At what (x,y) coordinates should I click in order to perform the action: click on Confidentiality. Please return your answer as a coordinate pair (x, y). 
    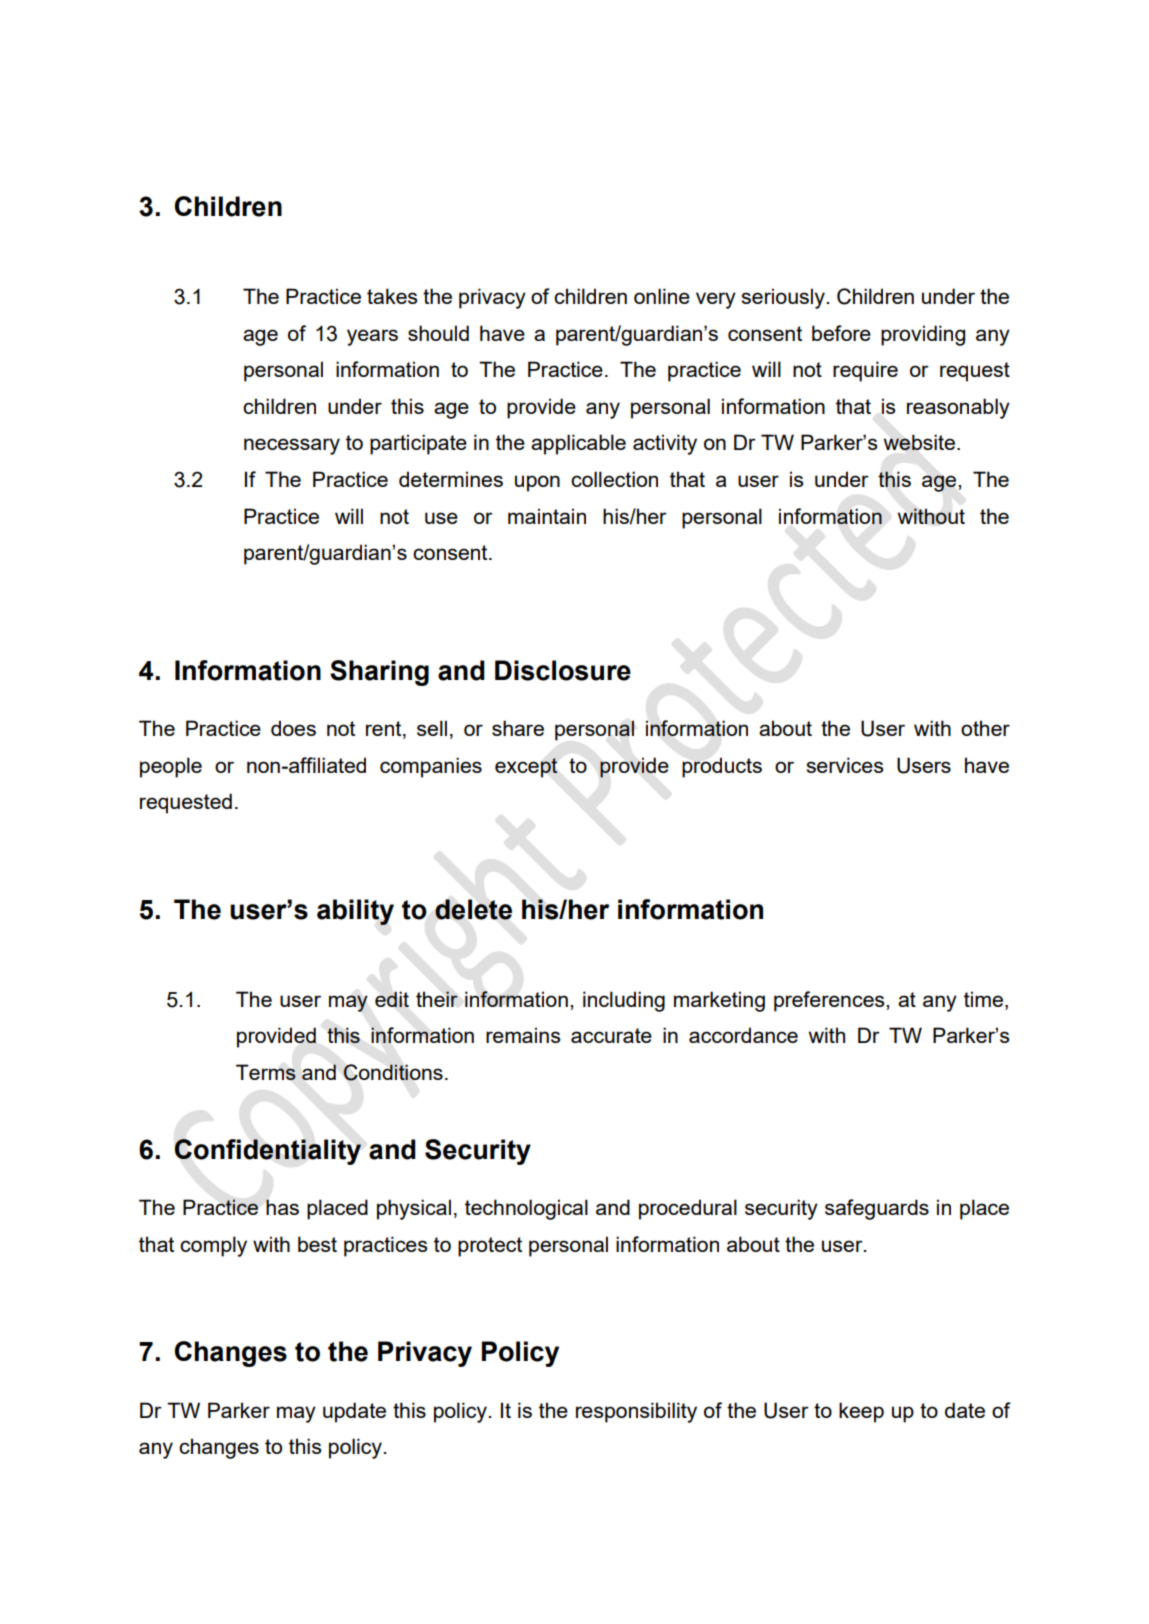
    Looking at the image, I should click on (268, 1152).
